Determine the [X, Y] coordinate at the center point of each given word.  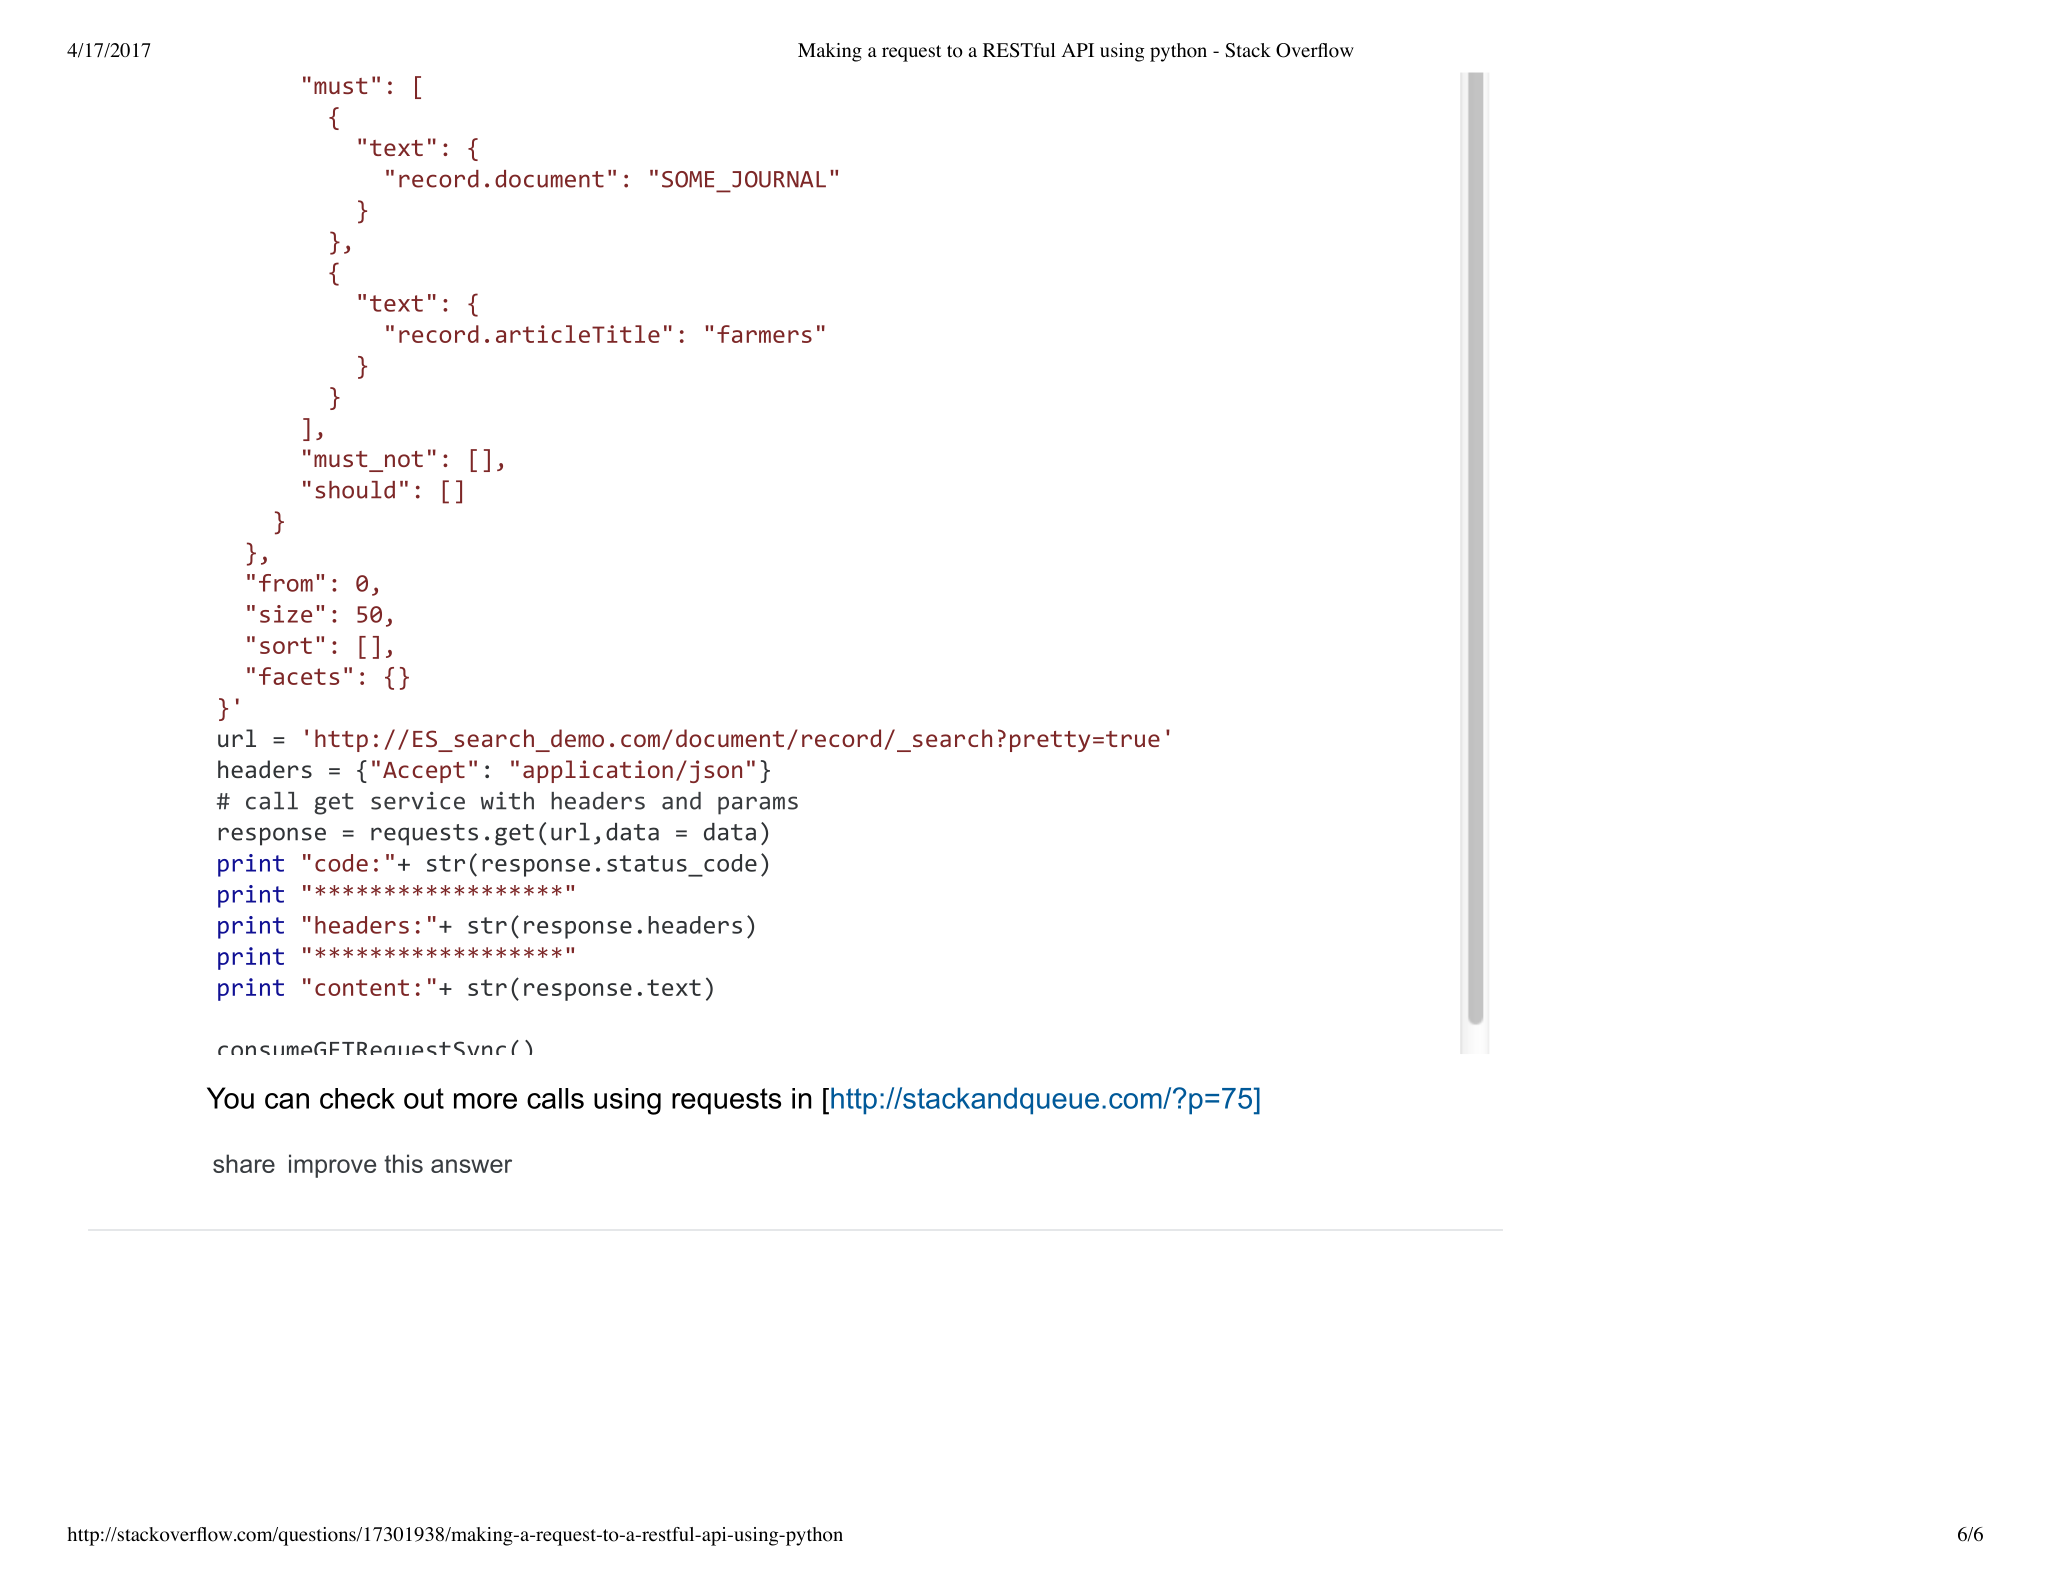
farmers [764, 334]
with [507, 800]
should [355, 490]
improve [332, 1166]
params [758, 805]
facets [299, 676]
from [286, 583]
